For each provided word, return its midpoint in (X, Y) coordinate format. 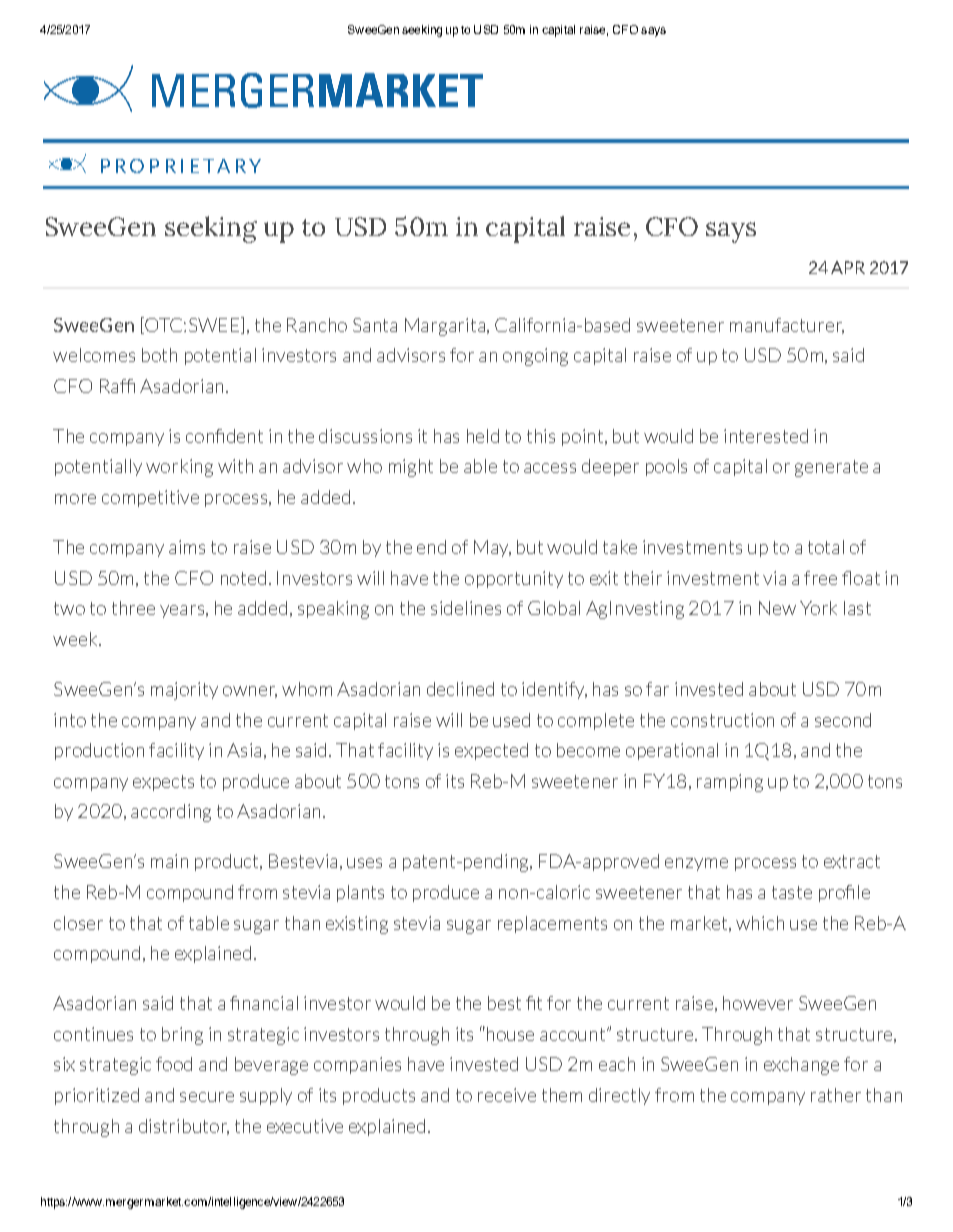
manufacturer (787, 326)
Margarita (445, 327)
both (159, 355)
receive (507, 1095)
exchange (801, 1066)
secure (207, 1097)
